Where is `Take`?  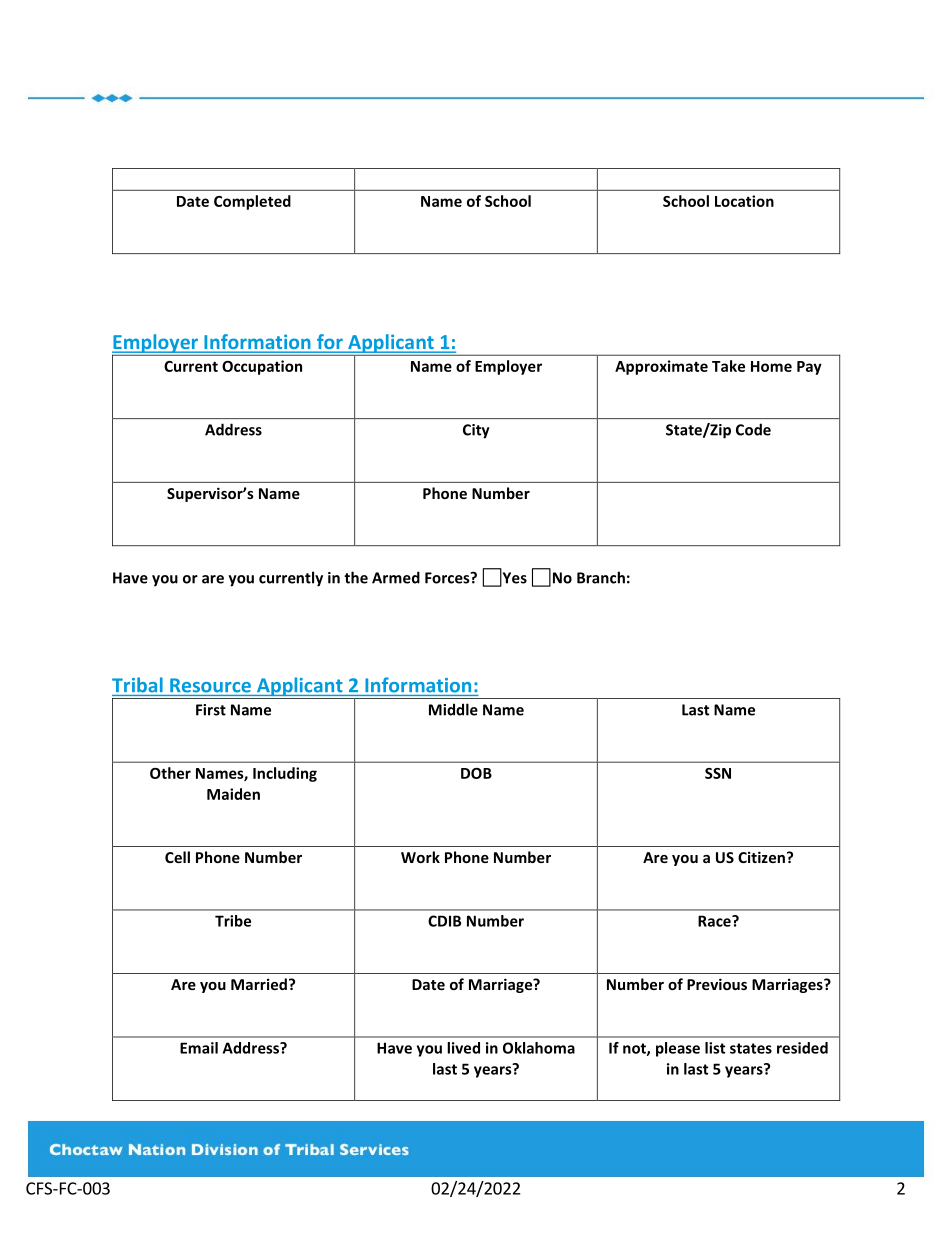
Take is located at coordinates (728, 366).
